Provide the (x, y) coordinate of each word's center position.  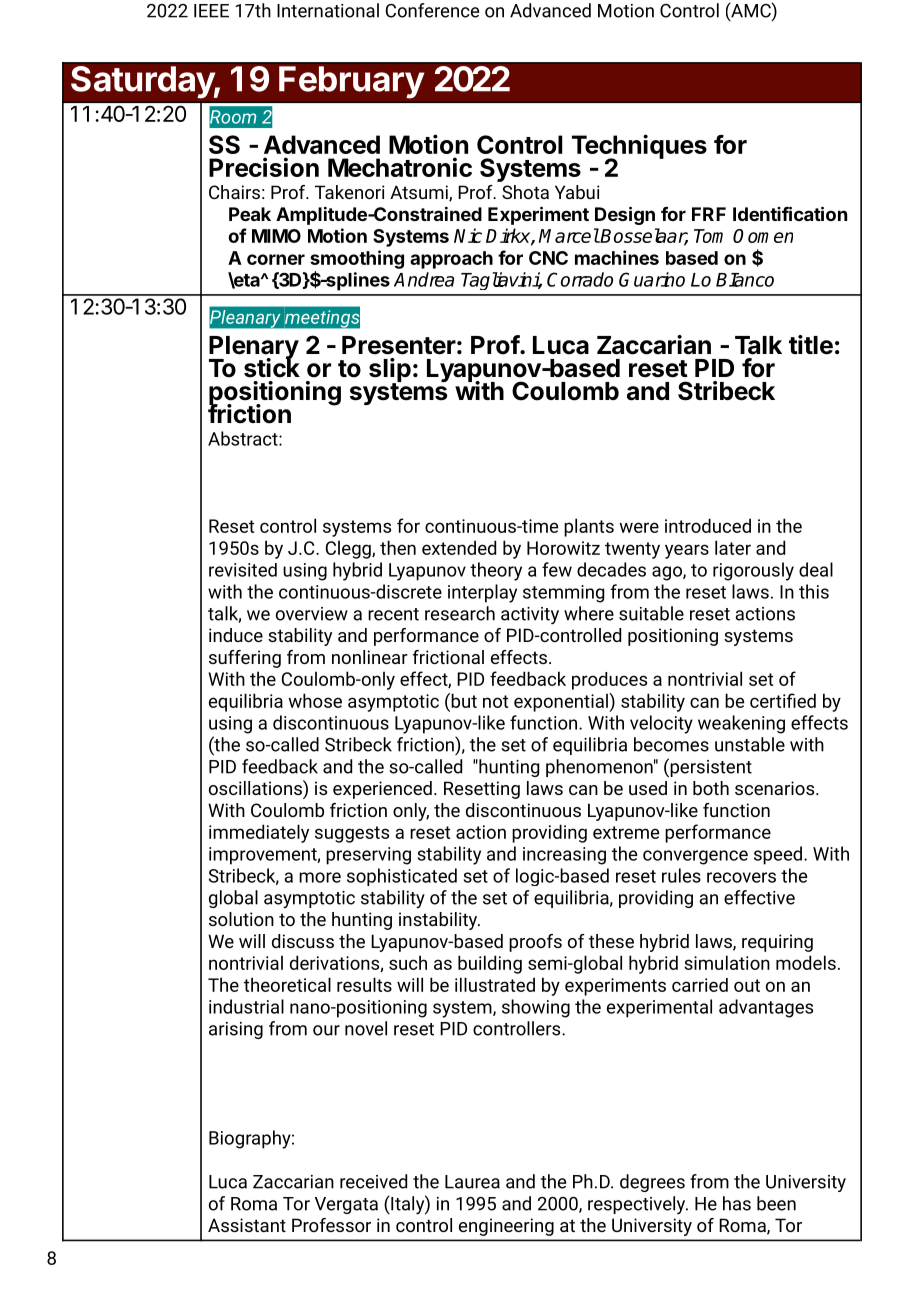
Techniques (639, 147)
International (328, 10)
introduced (708, 525)
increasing (564, 856)
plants (589, 527)
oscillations (256, 789)
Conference (432, 10)
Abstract (244, 438)
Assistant (247, 1225)
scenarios (774, 788)
